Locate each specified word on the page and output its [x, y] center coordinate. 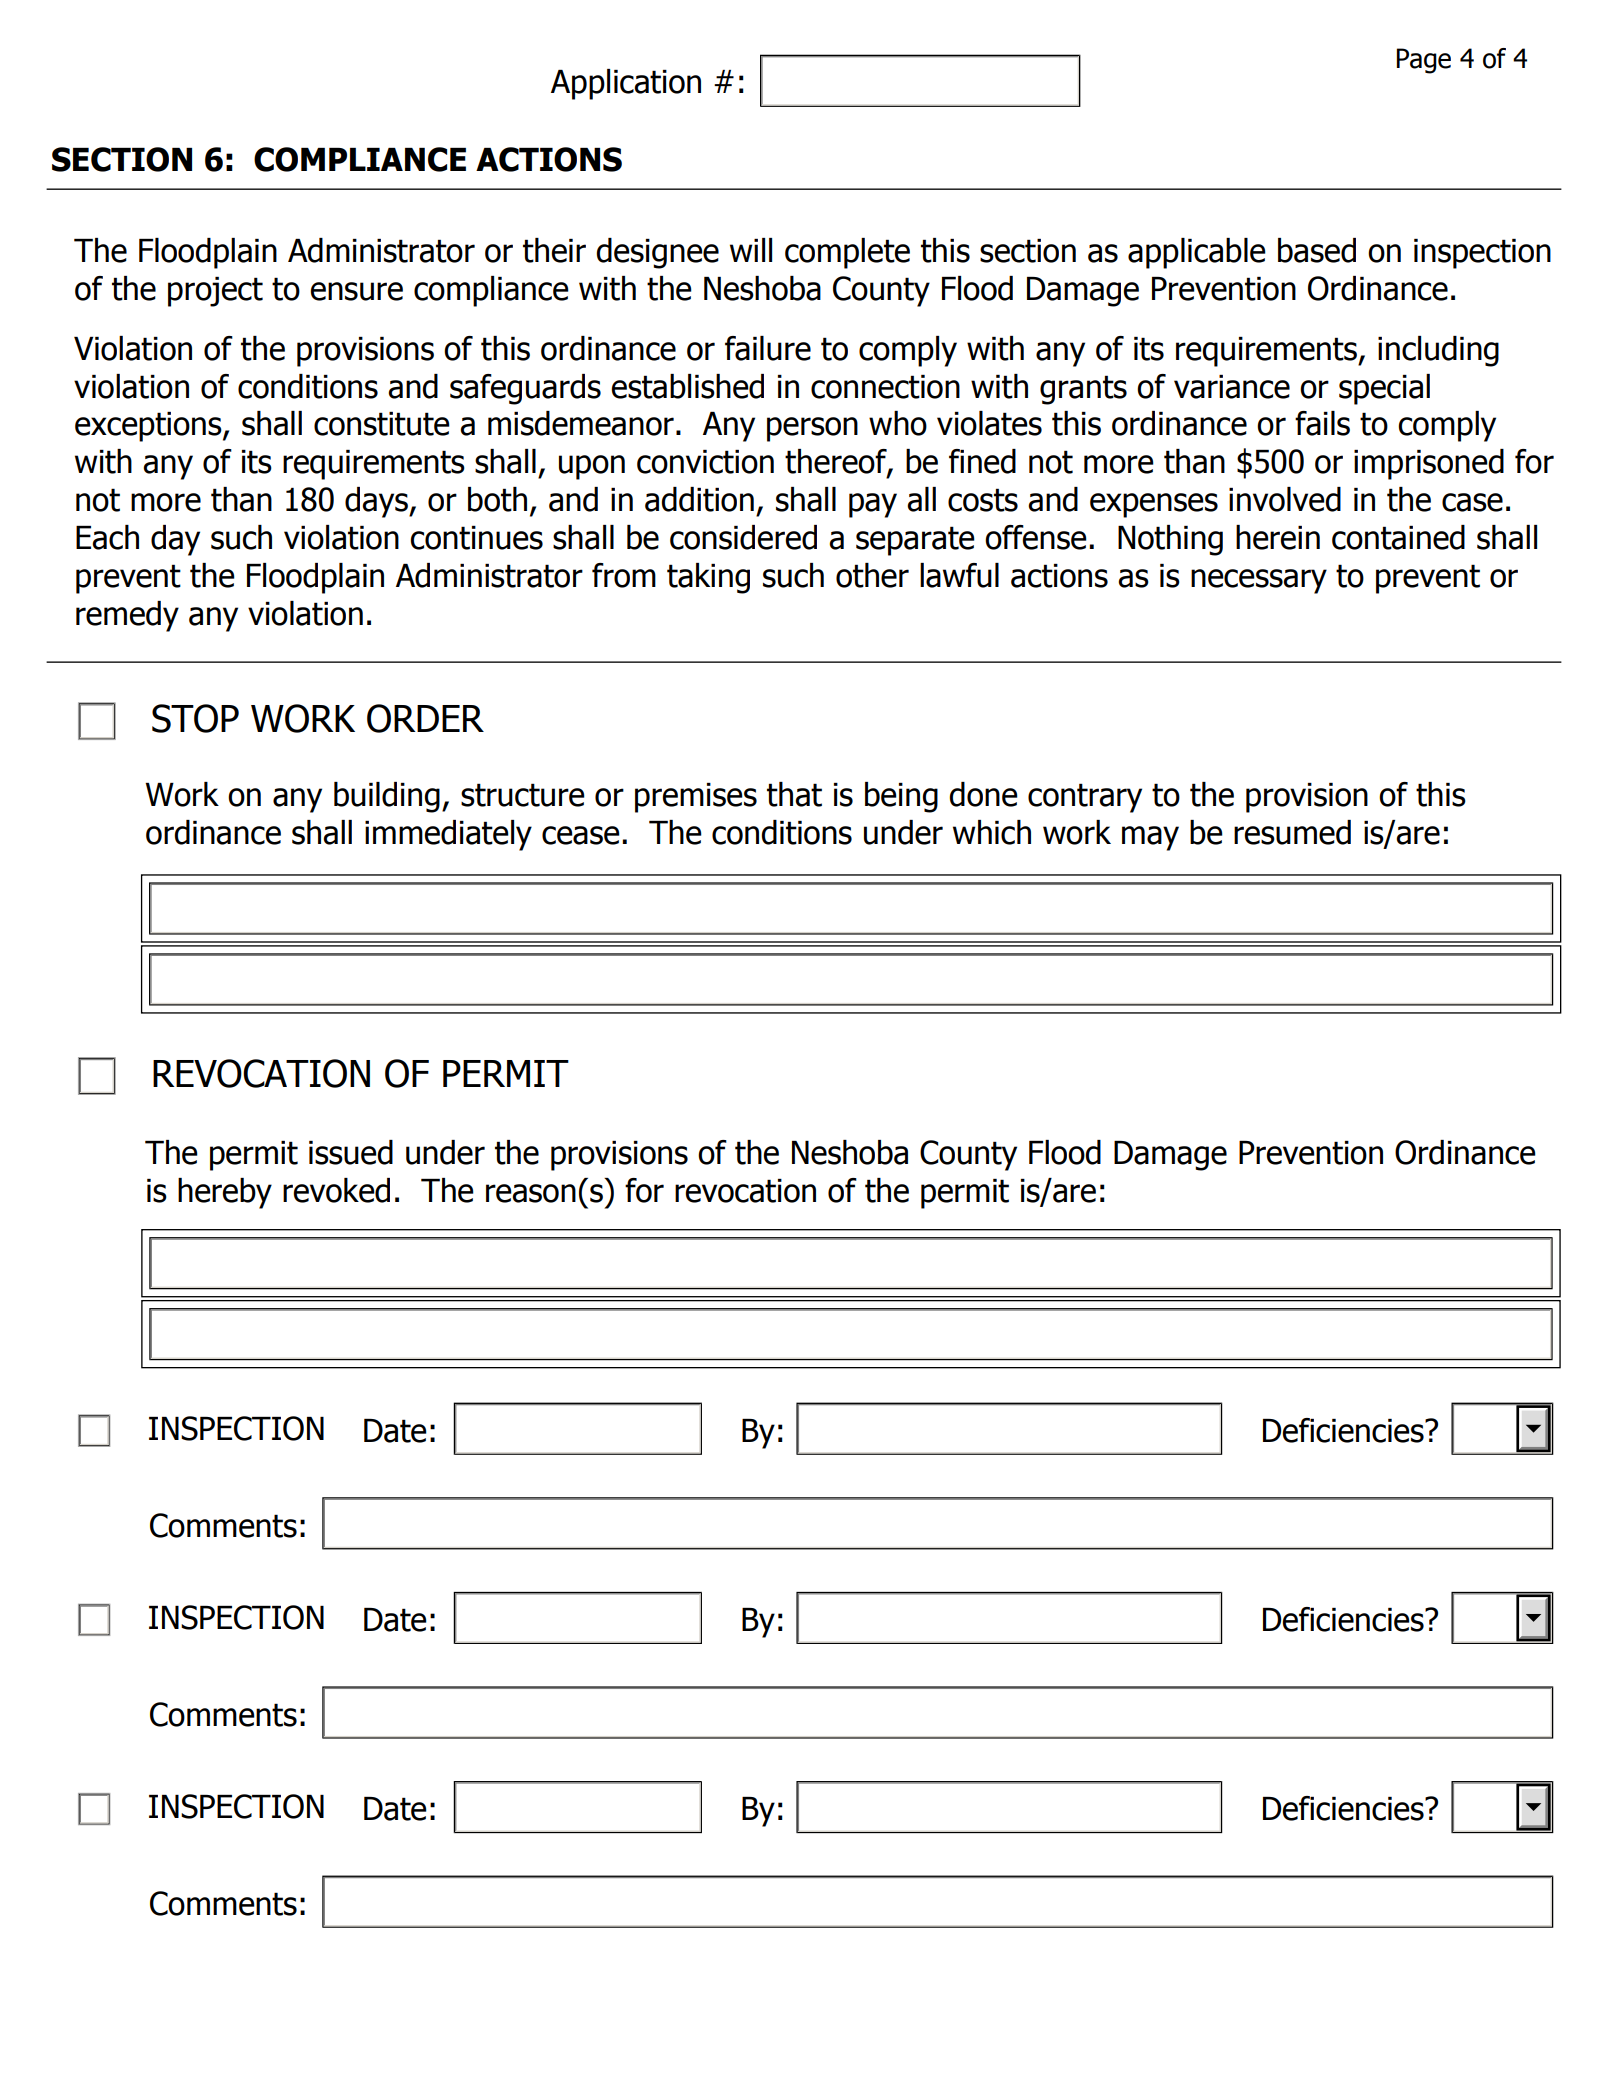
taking [708, 578]
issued [351, 1152]
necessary [1259, 581]
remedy [127, 616]
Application [626, 84]
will [751, 250]
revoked [336, 1190]
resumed [1292, 832]
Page [1424, 61]
